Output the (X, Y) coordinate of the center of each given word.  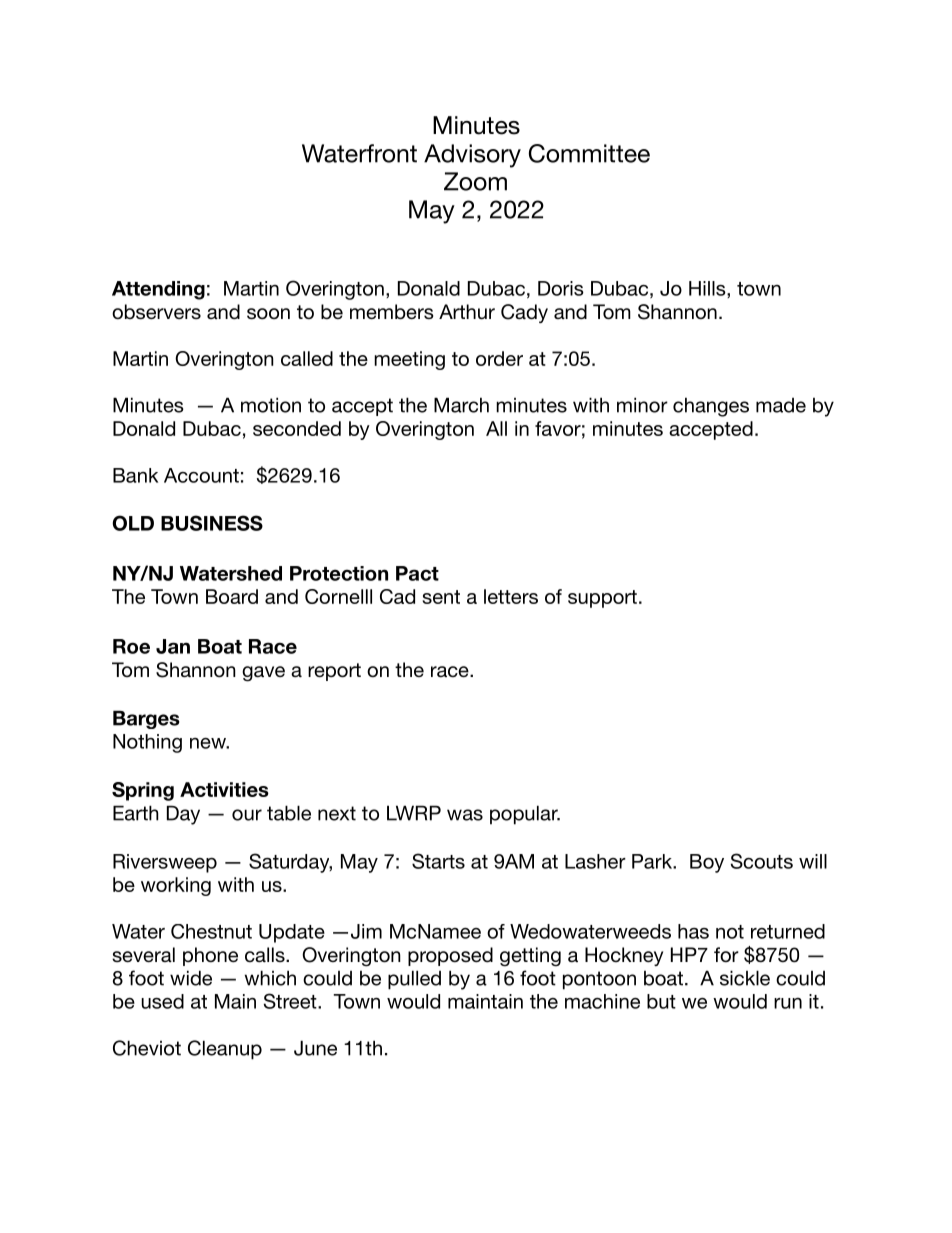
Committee (589, 153)
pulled (414, 980)
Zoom (475, 181)
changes (711, 407)
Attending (158, 290)
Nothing (147, 743)
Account (201, 475)
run (788, 1003)
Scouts (762, 861)
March (461, 405)
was (465, 815)
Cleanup (225, 1050)
